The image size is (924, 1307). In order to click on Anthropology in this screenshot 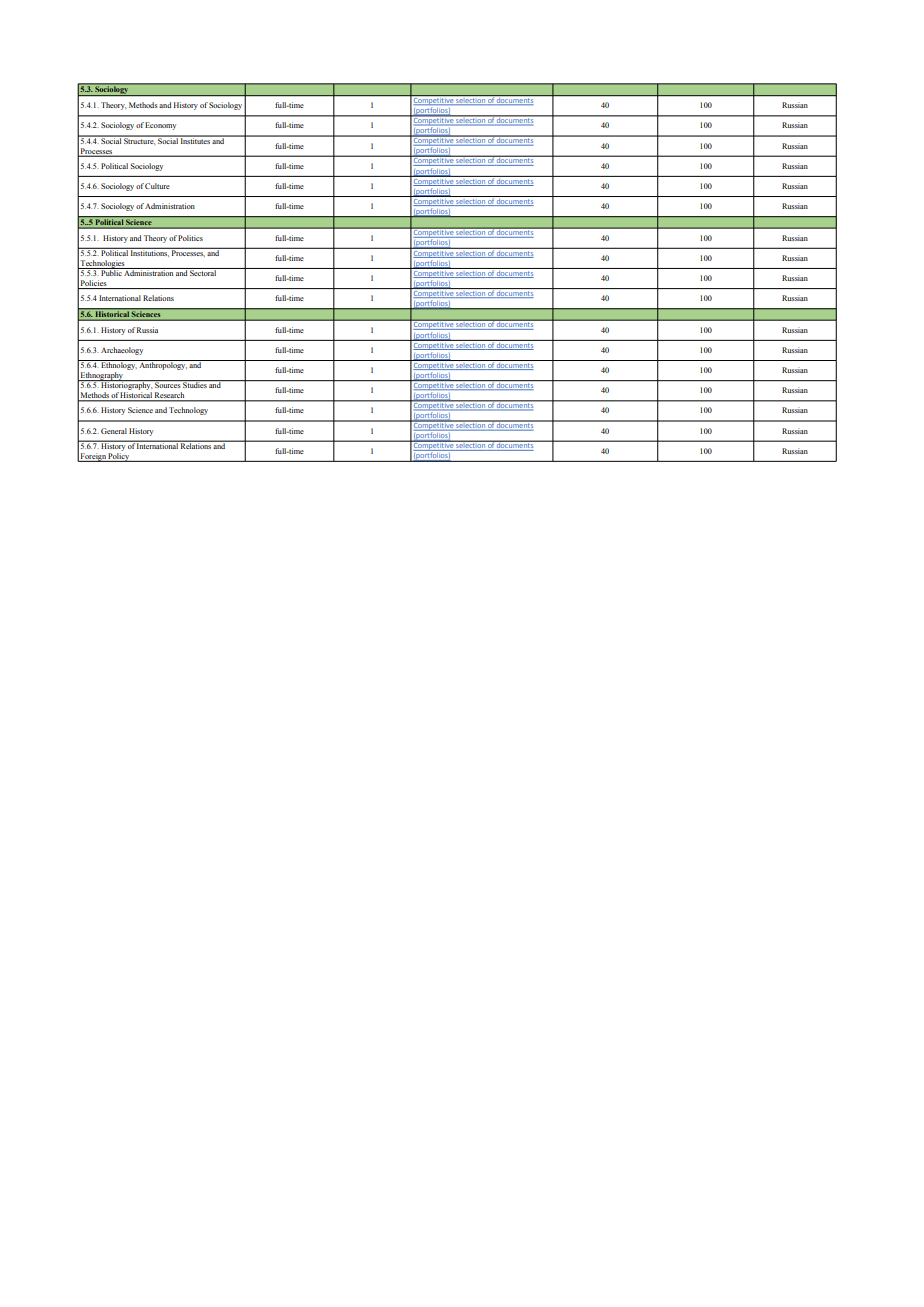, I will do `click(163, 365)`.
